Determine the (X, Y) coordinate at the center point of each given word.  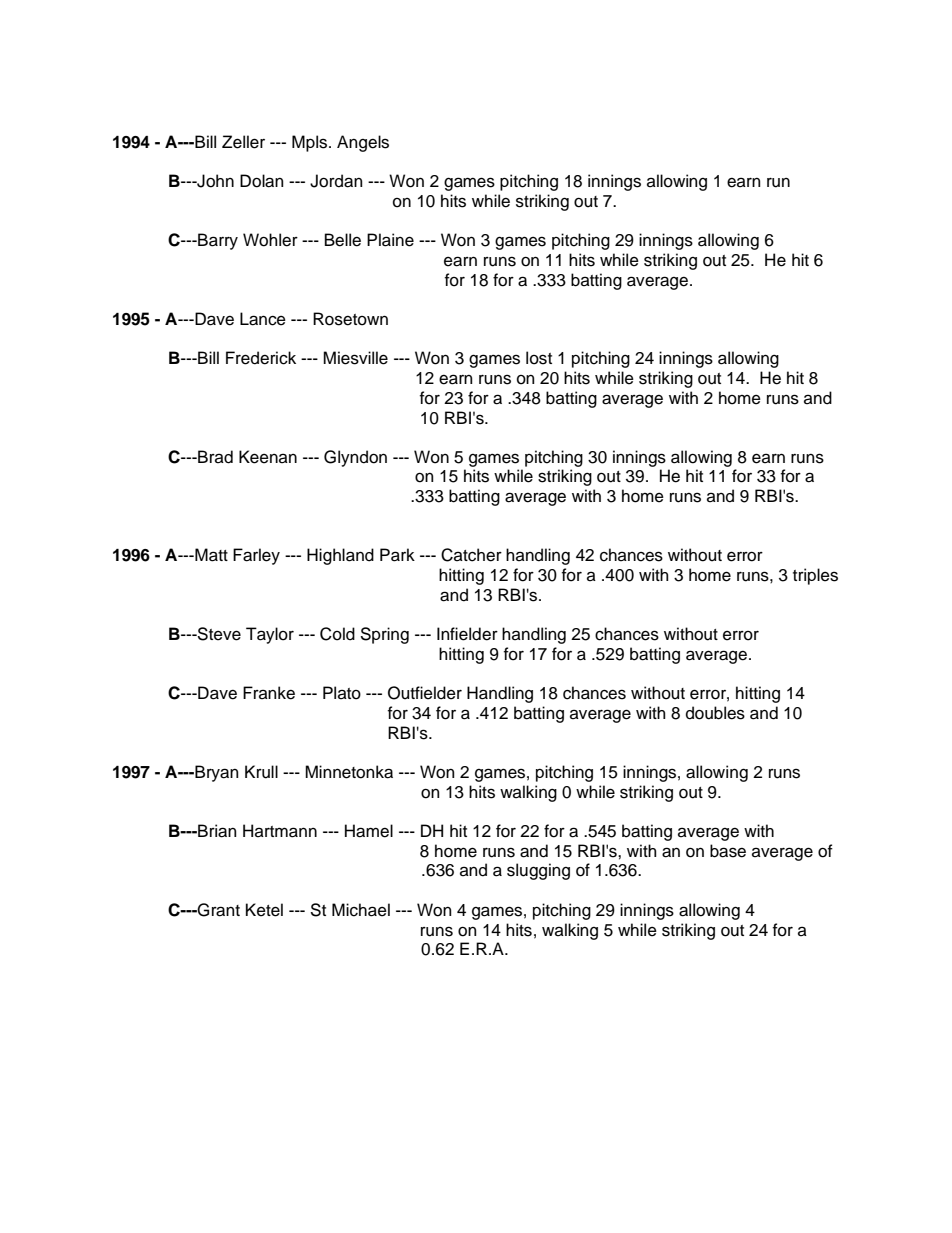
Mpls (311, 143)
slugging (538, 871)
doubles (715, 713)
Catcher (471, 555)
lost (539, 358)
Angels (363, 143)
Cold (337, 634)
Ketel (264, 910)
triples (815, 576)
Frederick (261, 358)
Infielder (467, 634)
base (728, 851)
